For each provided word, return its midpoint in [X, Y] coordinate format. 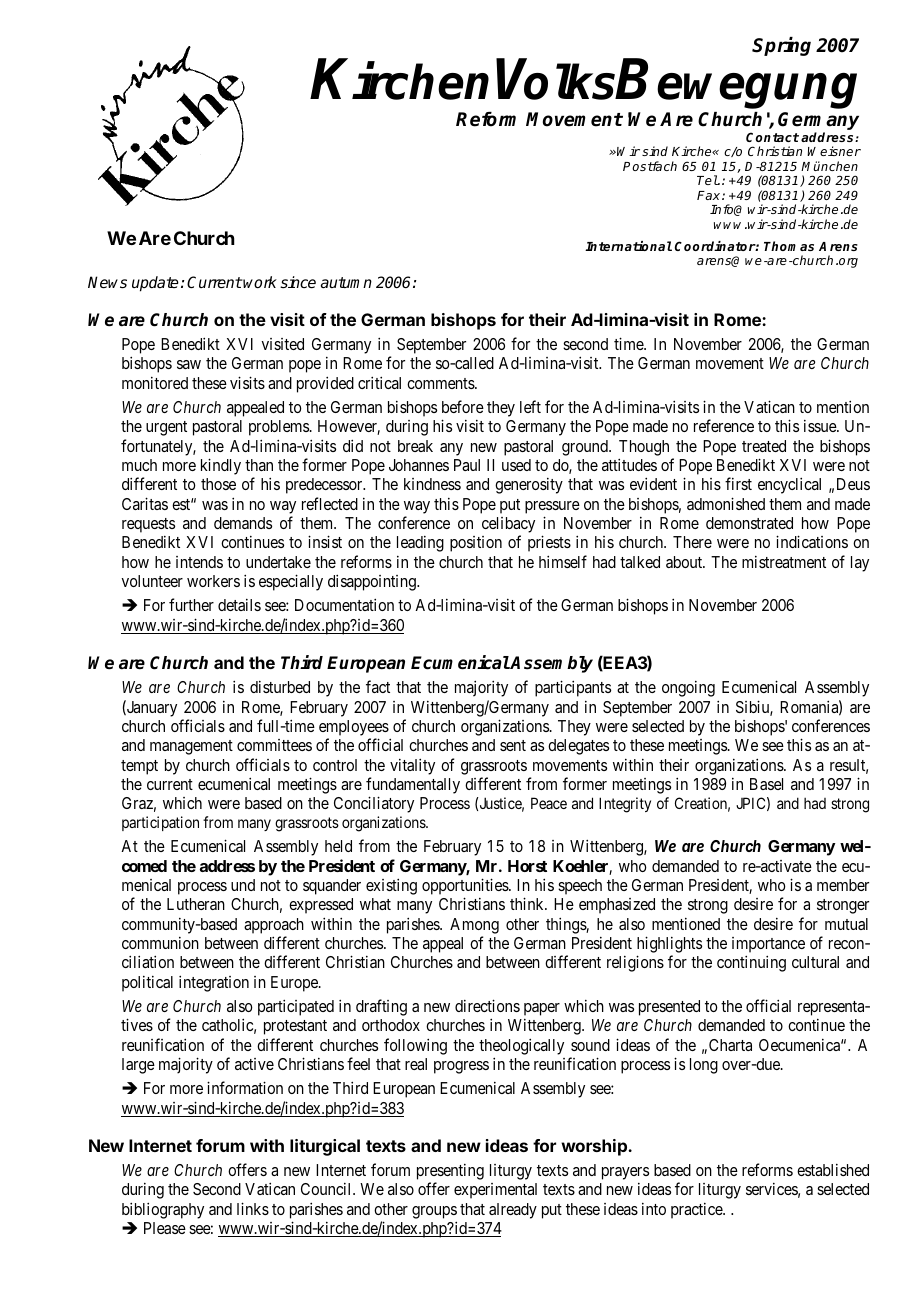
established [833, 1170]
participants [573, 688]
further [191, 604]
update [155, 284]
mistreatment [784, 562]
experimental [495, 1191]
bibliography [163, 1210]
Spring [781, 46]
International [628, 246]
